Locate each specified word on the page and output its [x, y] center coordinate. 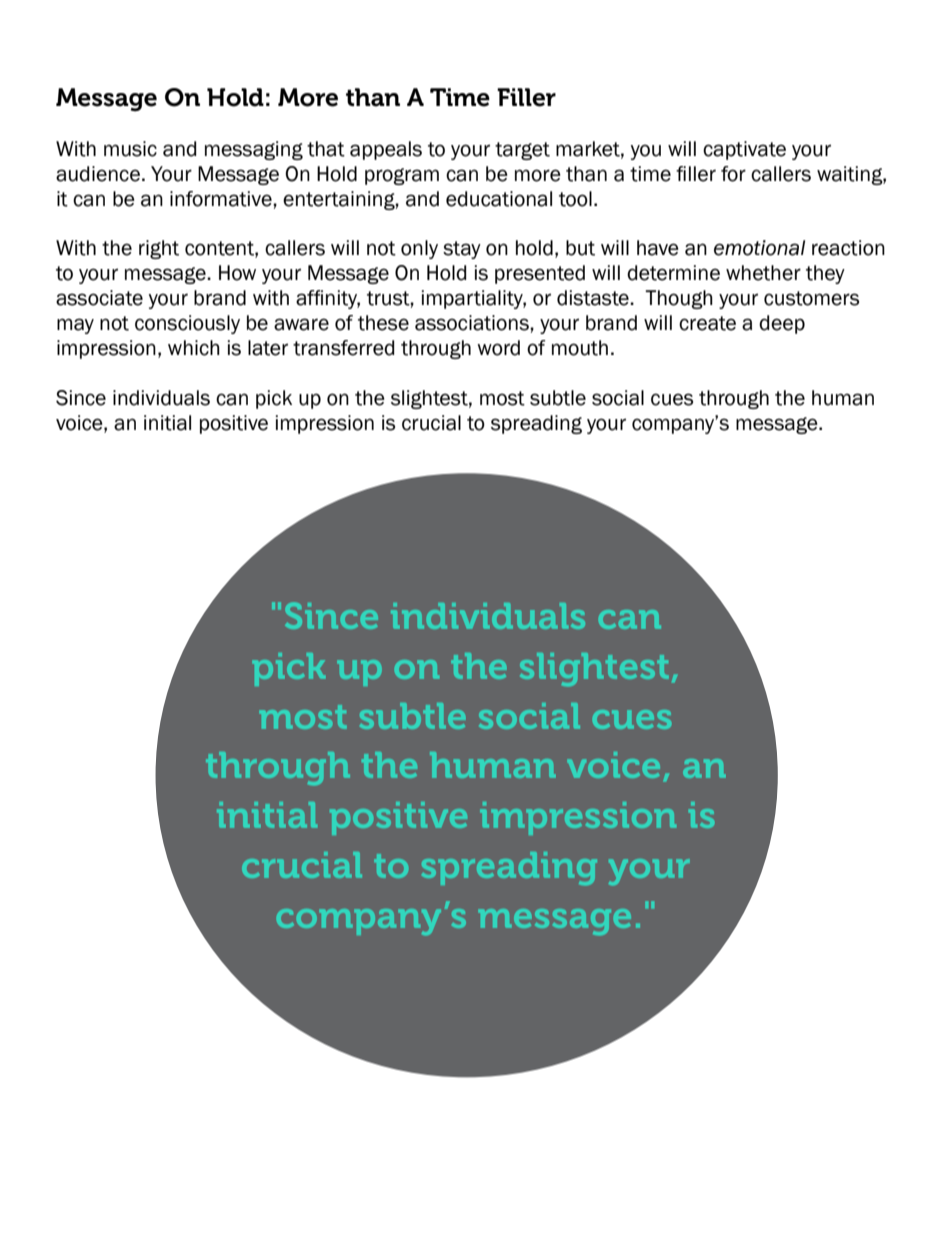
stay [462, 250]
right [159, 249]
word [498, 348]
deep [782, 324]
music [130, 149]
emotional [759, 248]
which [194, 348]
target [522, 151]
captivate [744, 150]
